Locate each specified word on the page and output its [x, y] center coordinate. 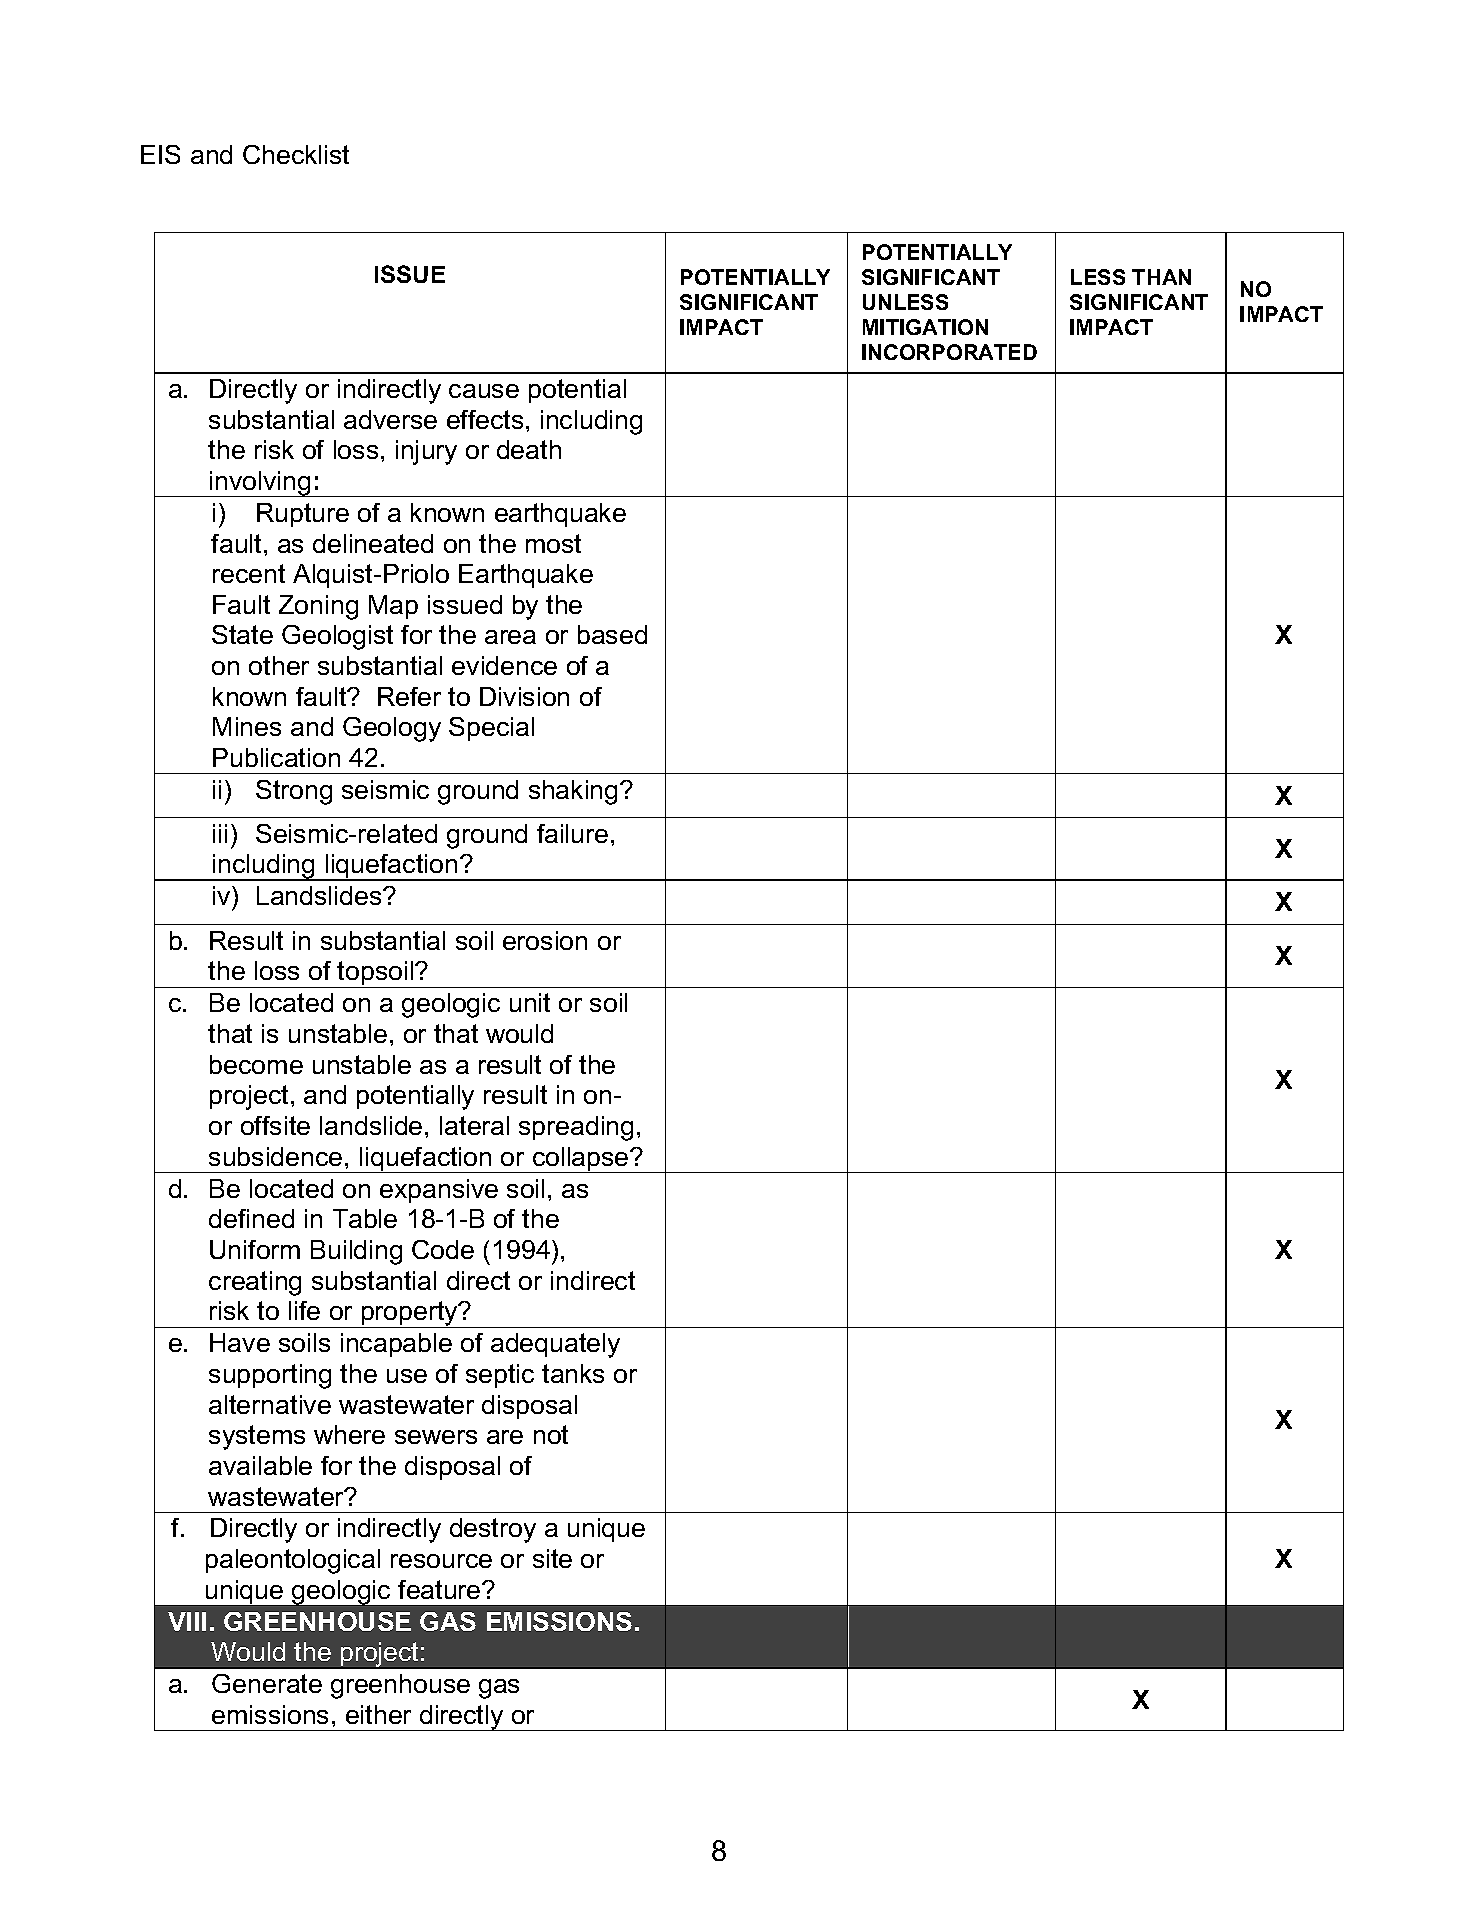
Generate [267, 1683]
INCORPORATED [949, 352]
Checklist [296, 154]
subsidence [275, 1156]
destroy [493, 1530]
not [551, 1434]
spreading [576, 1128]
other [279, 665]
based [612, 634]
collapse [581, 1160]
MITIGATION [925, 327]
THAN [1161, 277]
